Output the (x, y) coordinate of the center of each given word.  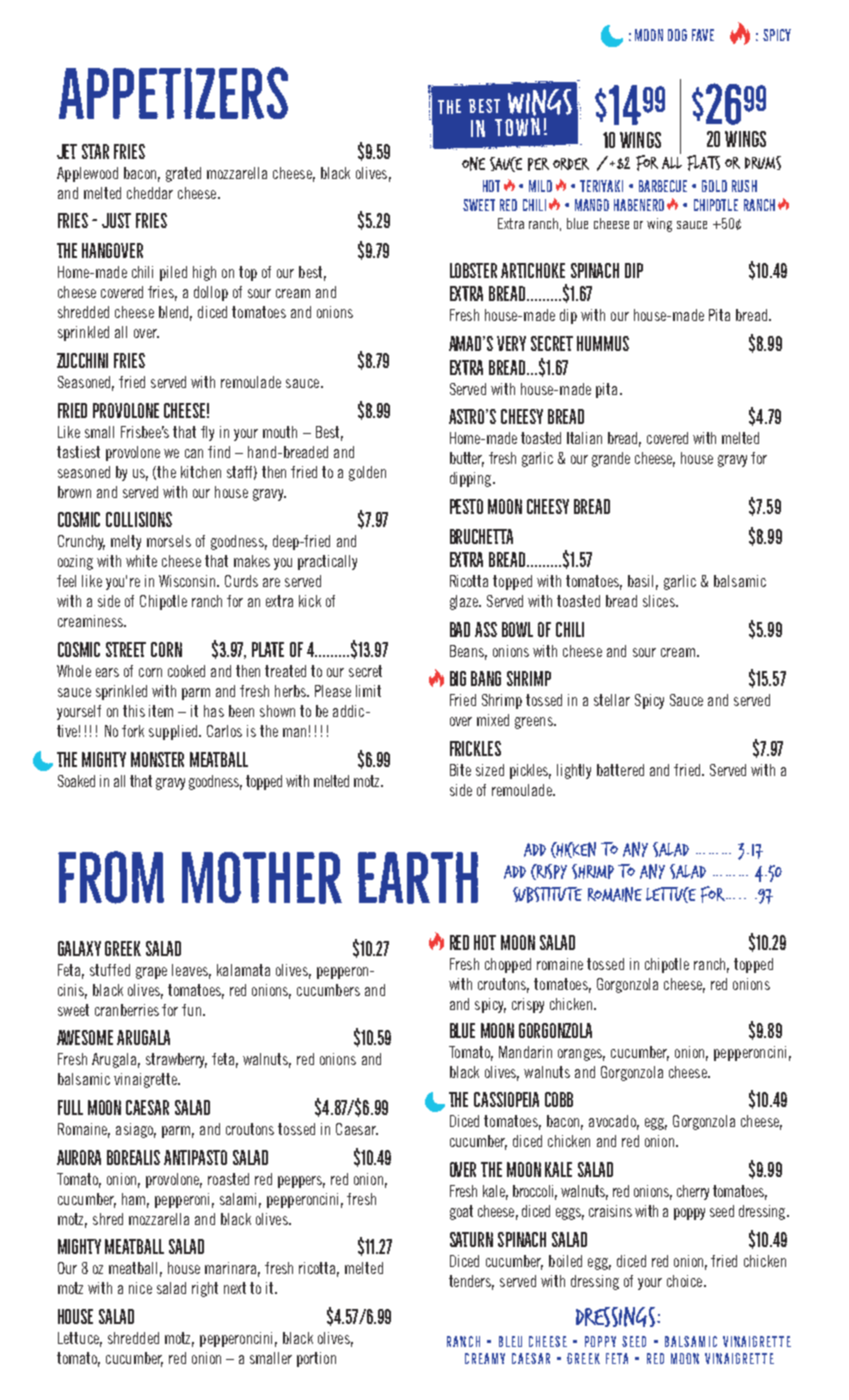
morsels (169, 541)
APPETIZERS (173, 93)
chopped (508, 965)
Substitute (547, 895)
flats (703, 163)
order (571, 164)
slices (660, 601)
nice (140, 1288)
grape (151, 973)
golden (367, 473)
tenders (471, 1282)
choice (686, 1281)
